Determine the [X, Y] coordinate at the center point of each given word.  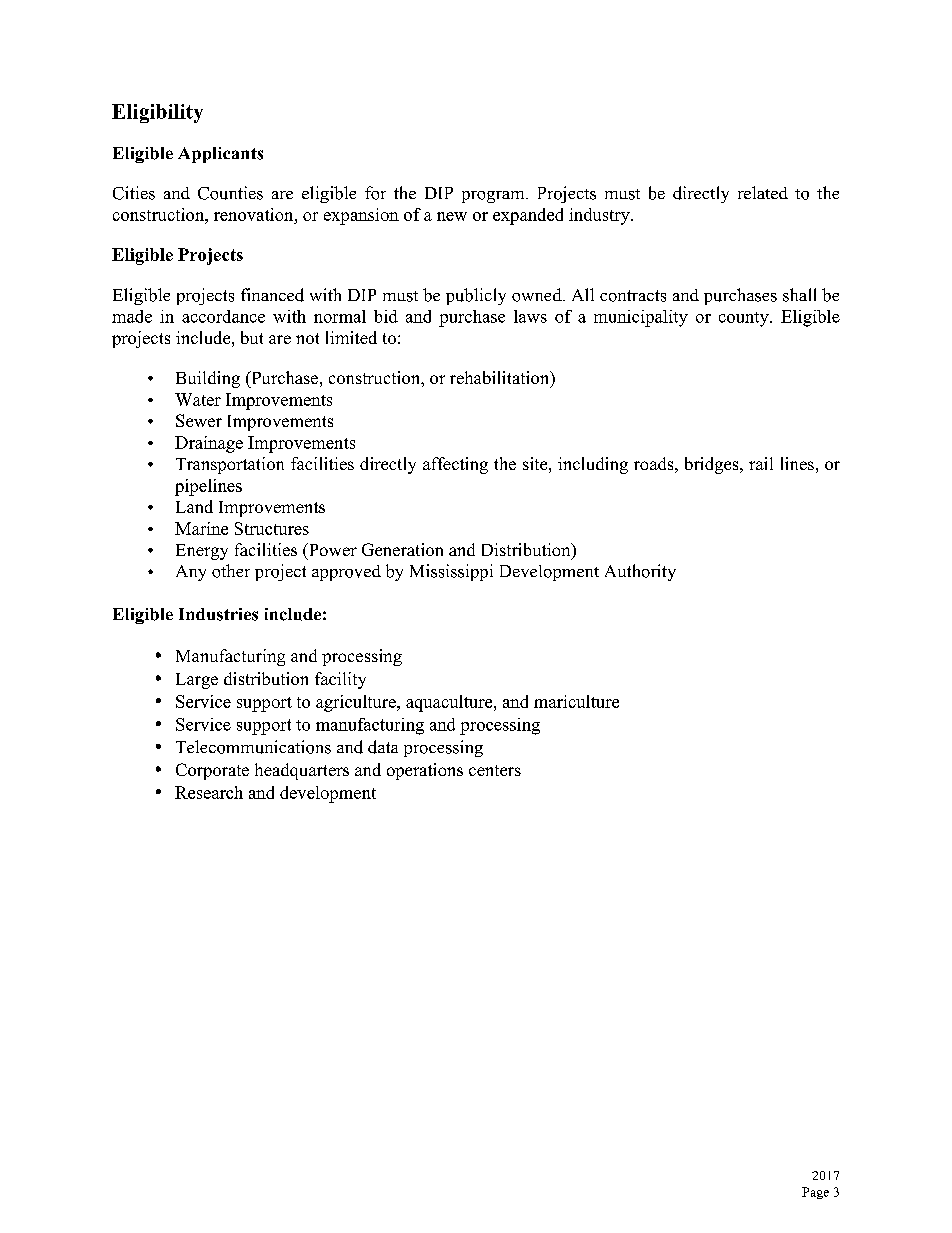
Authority [640, 572]
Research [209, 792]
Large [197, 681]
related [763, 192]
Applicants [220, 155]
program [494, 197]
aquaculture [450, 703]
